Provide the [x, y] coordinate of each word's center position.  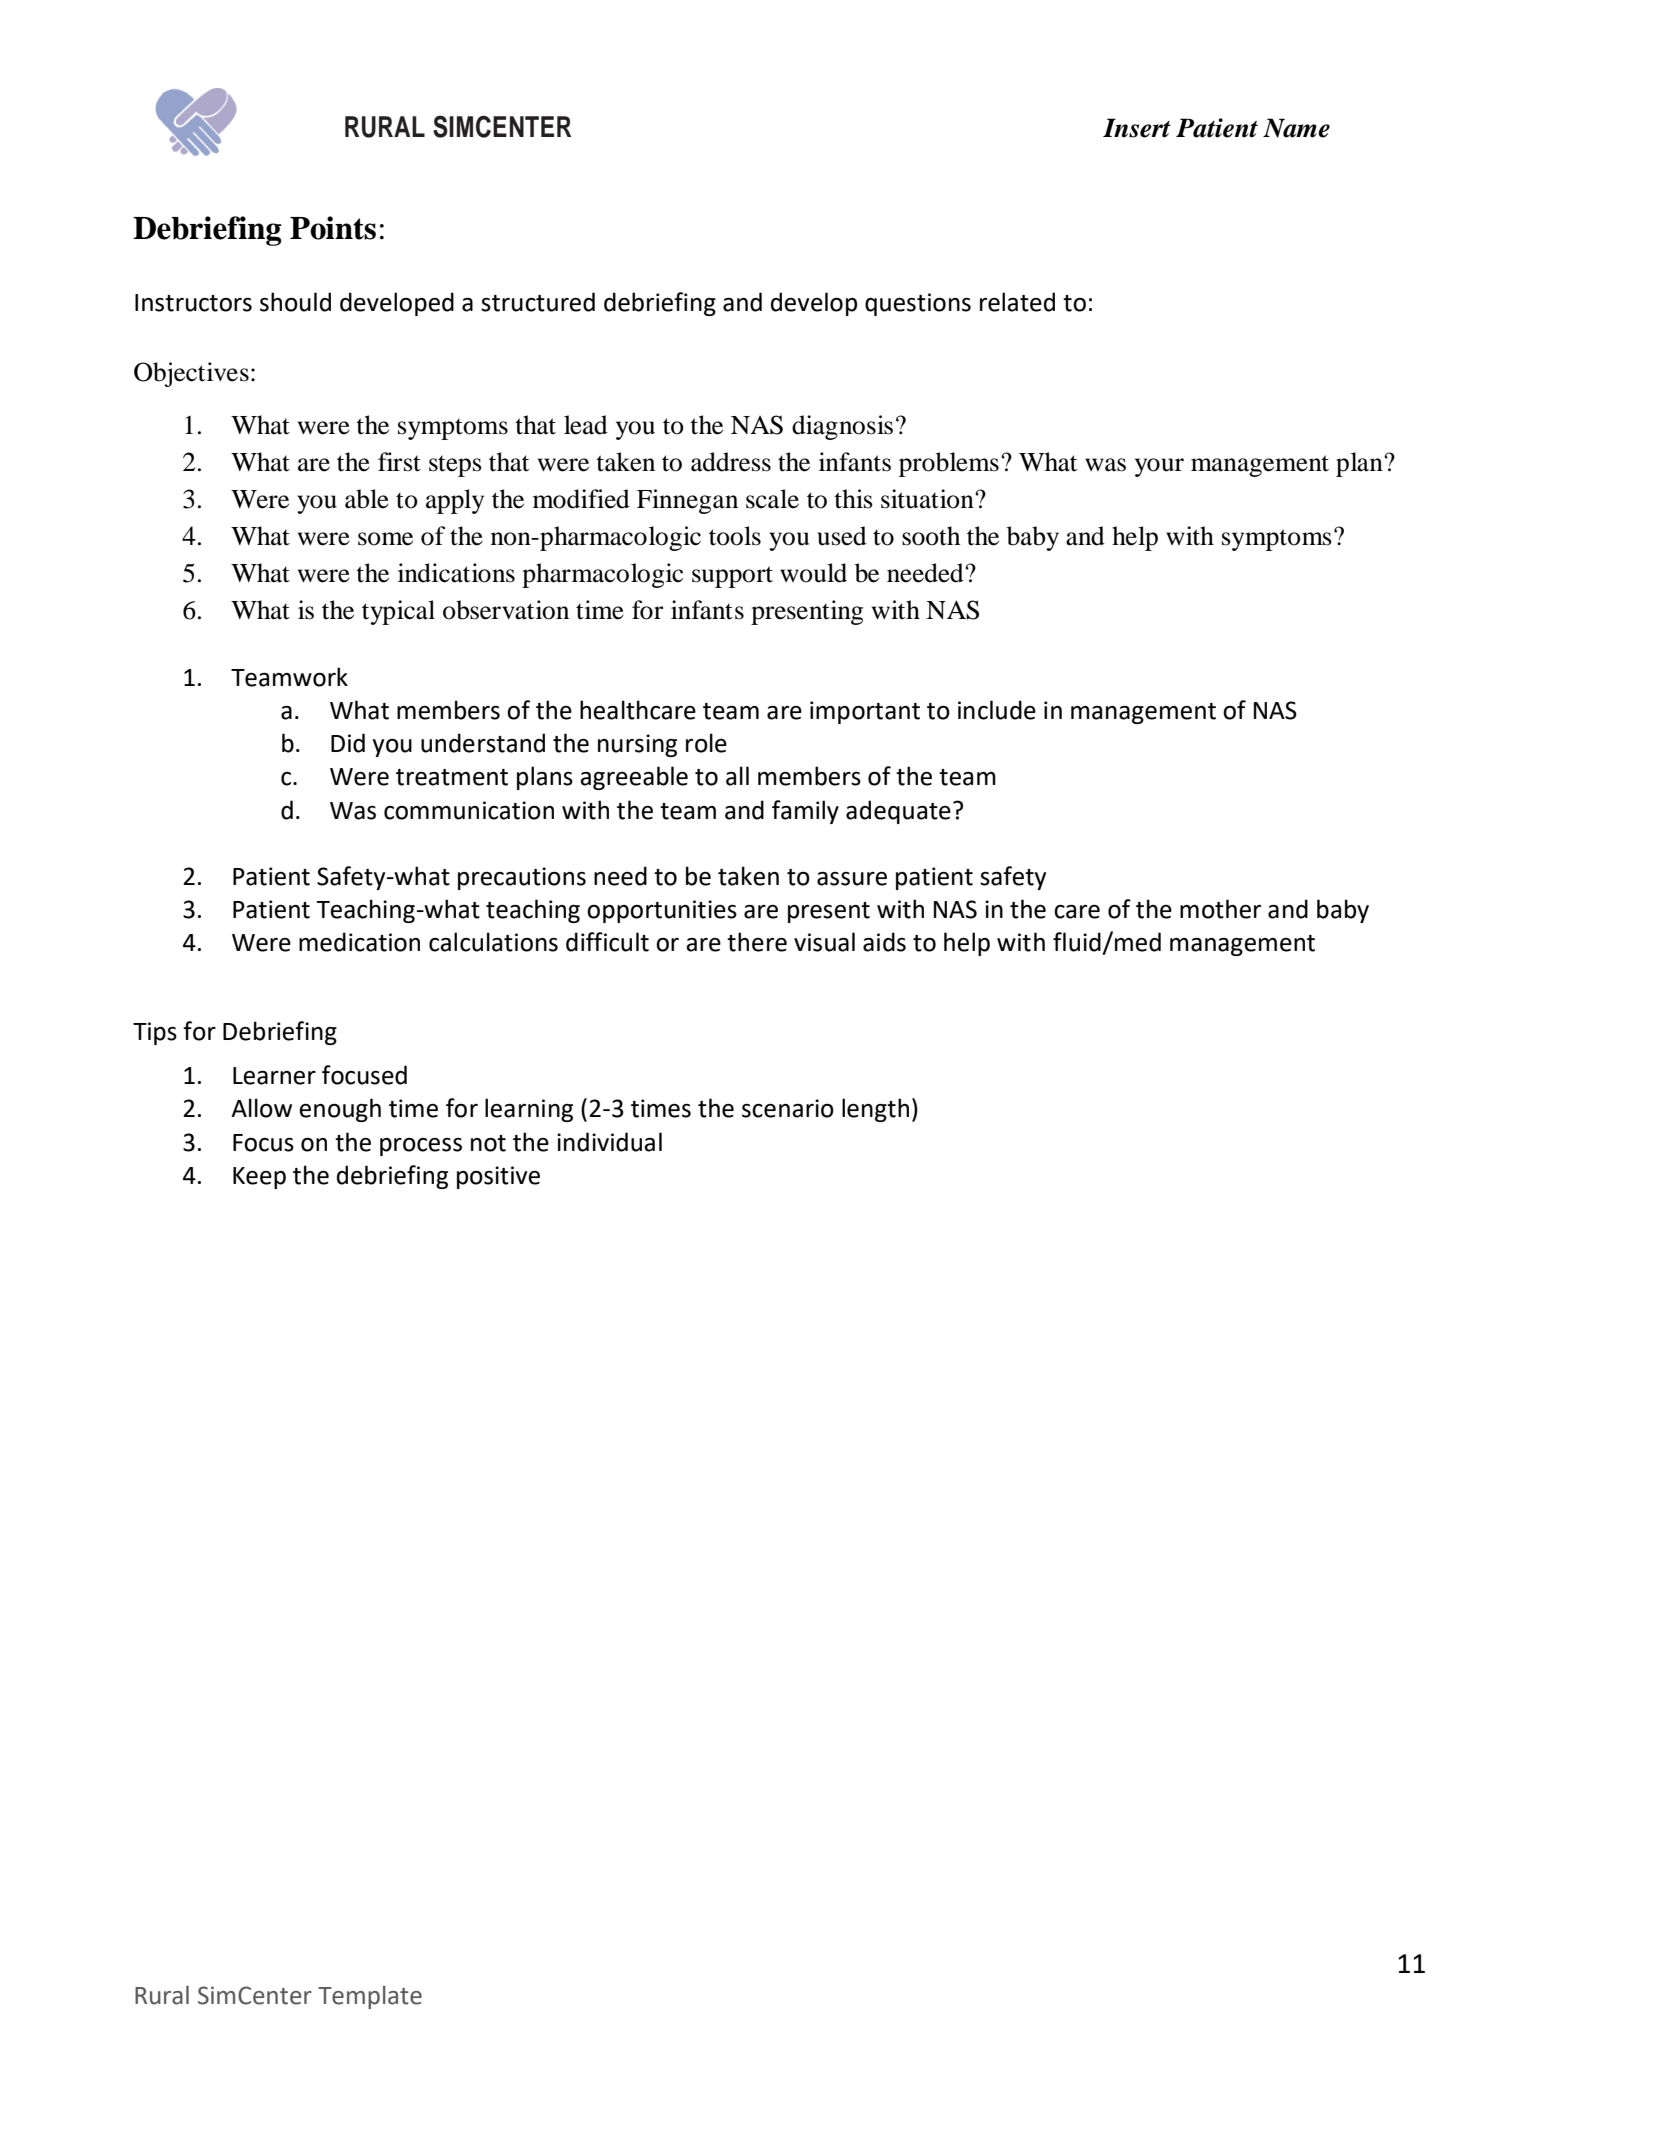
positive [498, 1177]
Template [370, 1997]
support [732, 577]
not [488, 1143]
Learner [274, 1076]
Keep [259, 1178]
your [1159, 467]
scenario [788, 1108]
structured [538, 302]
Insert [1137, 128]
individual [609, 1142]
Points [333, 228]
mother [1220, 909]
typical [398, 612]
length [875, 1110]
